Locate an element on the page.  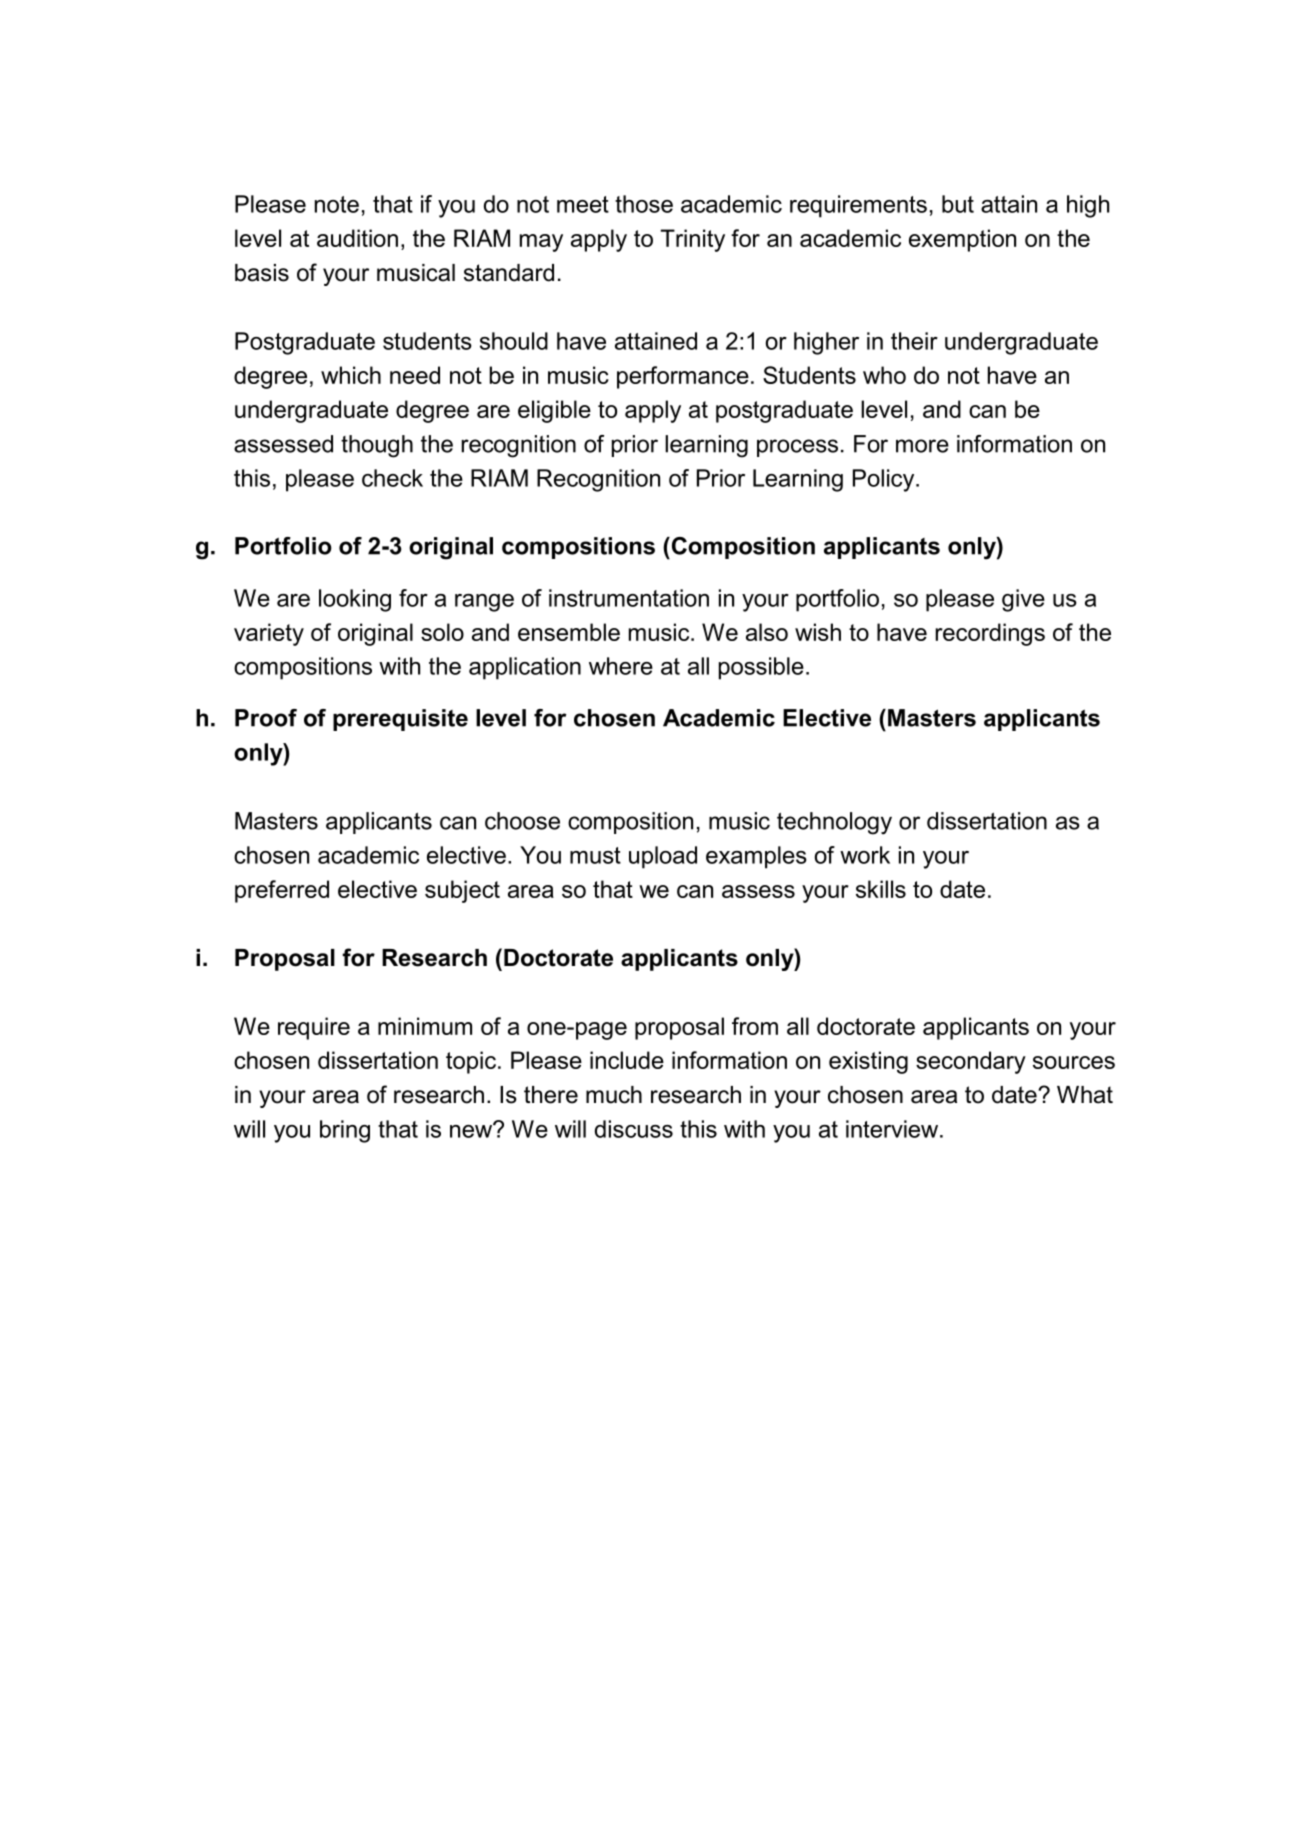
prerequisite is located at coordinates (400, 720).
